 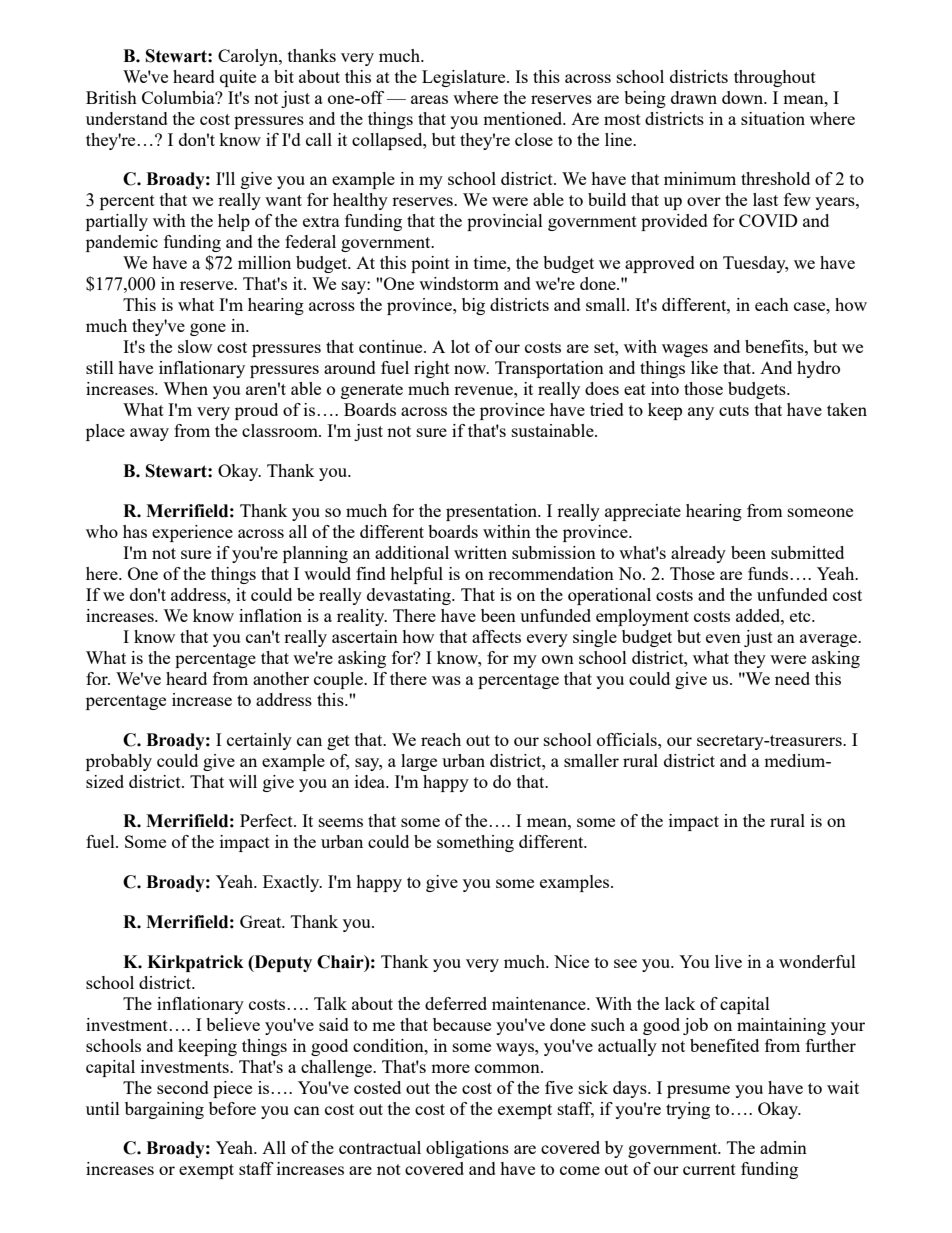 What do you see at coordinates (465, 78) in the screenshot?
I see `Legislature` at bounding box center [465, 78].
